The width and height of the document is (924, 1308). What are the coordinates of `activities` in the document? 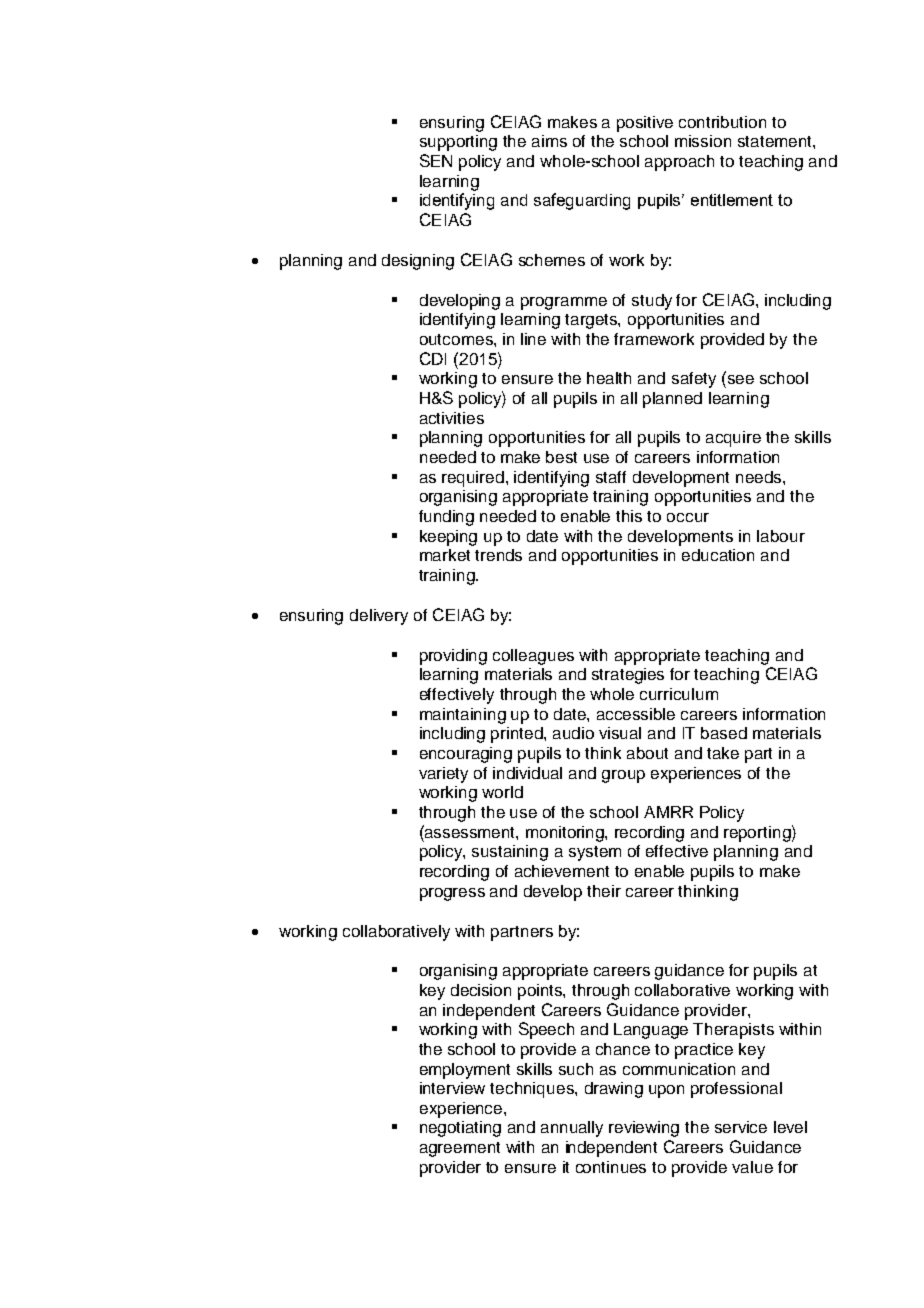 It's located at (452, 418).
